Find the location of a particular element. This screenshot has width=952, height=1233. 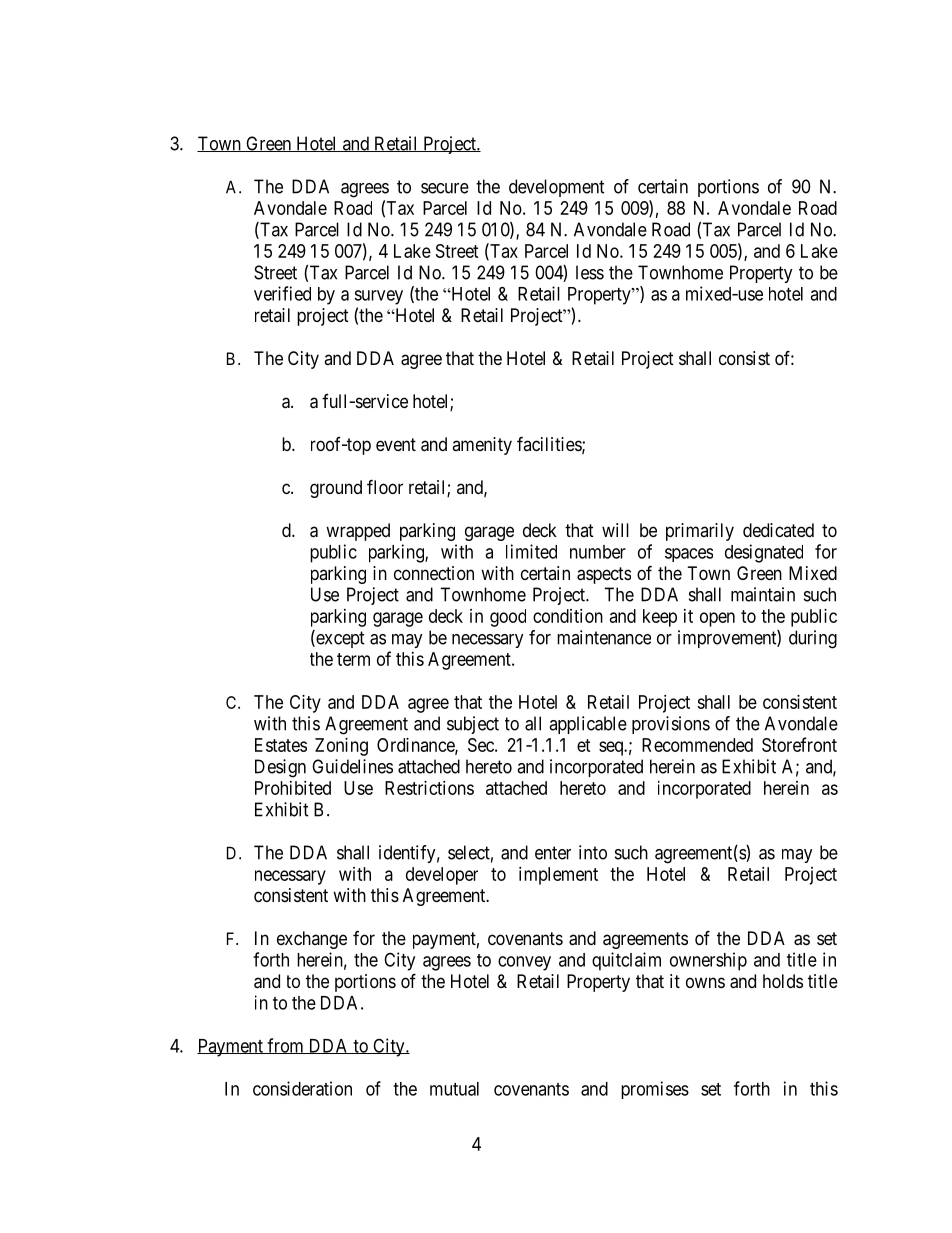

less is located at coordinates (590, 272).
